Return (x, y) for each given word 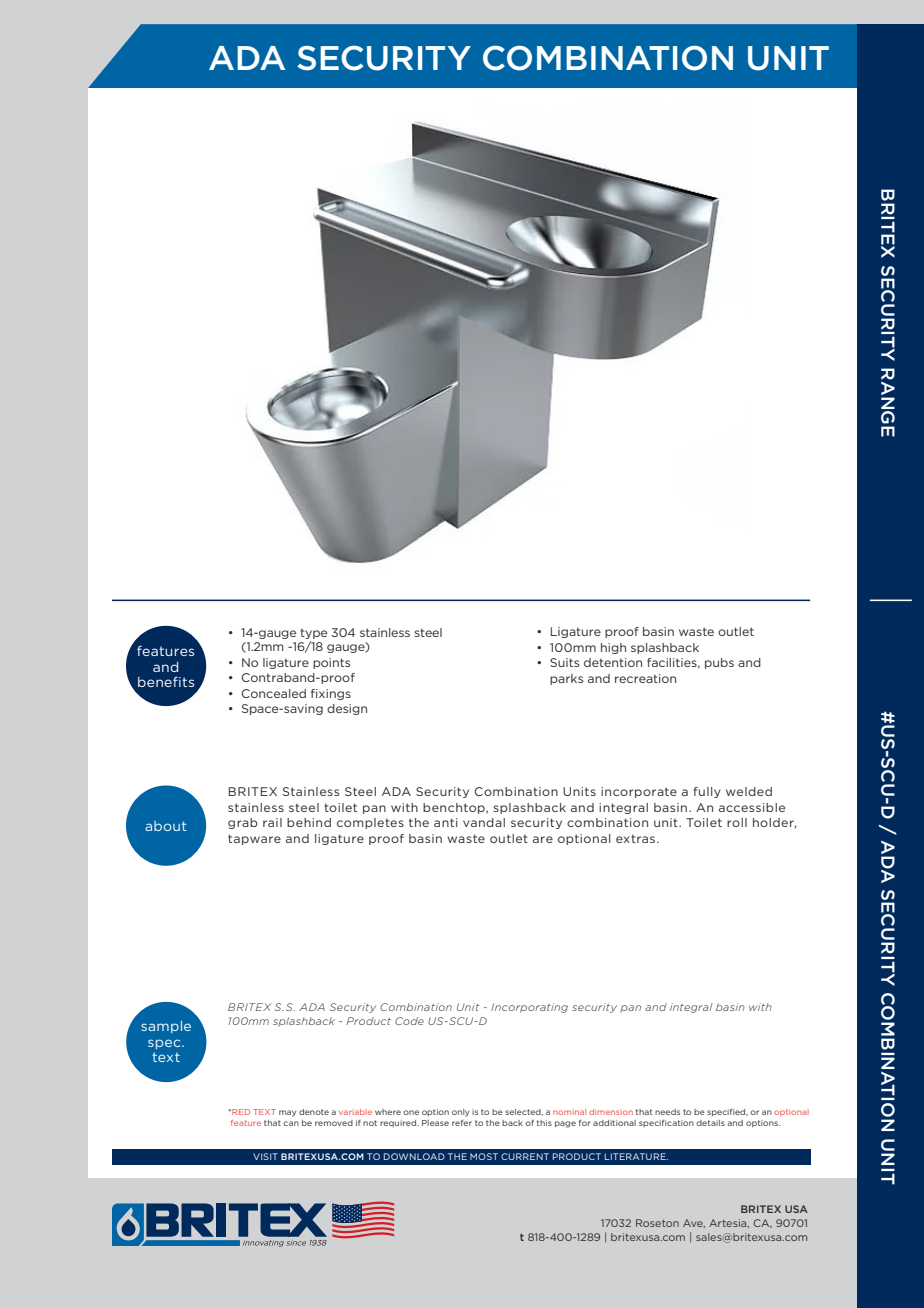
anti (446, 822)
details (710, 1123)
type (313, 633)
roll (737, 822)
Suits (564, 662)
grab (243, 823)
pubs (719, 663)
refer (462, 1123)
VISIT (265, 1156)
